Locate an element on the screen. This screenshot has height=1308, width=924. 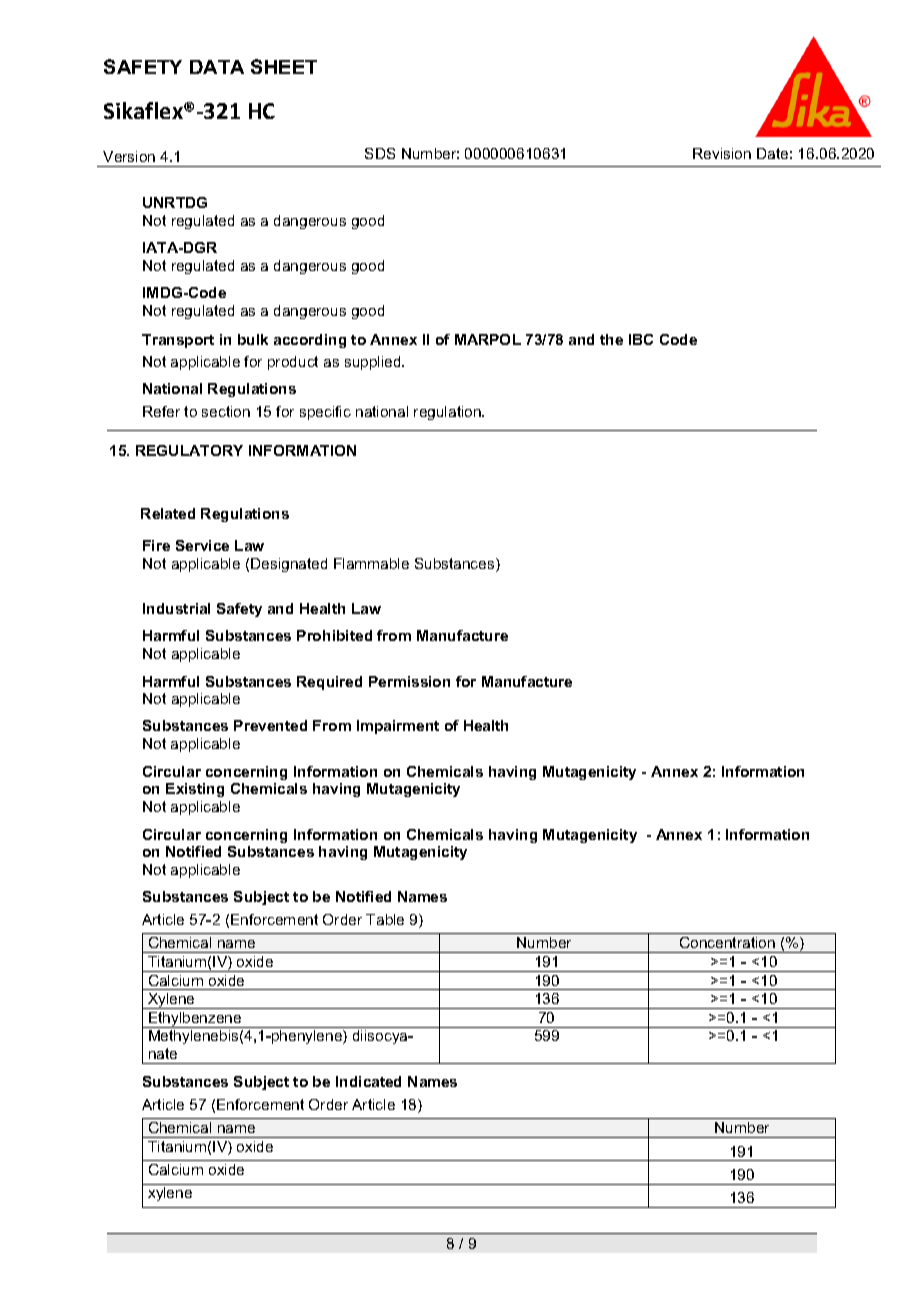
Revision is located at coordinates (722, 153).
